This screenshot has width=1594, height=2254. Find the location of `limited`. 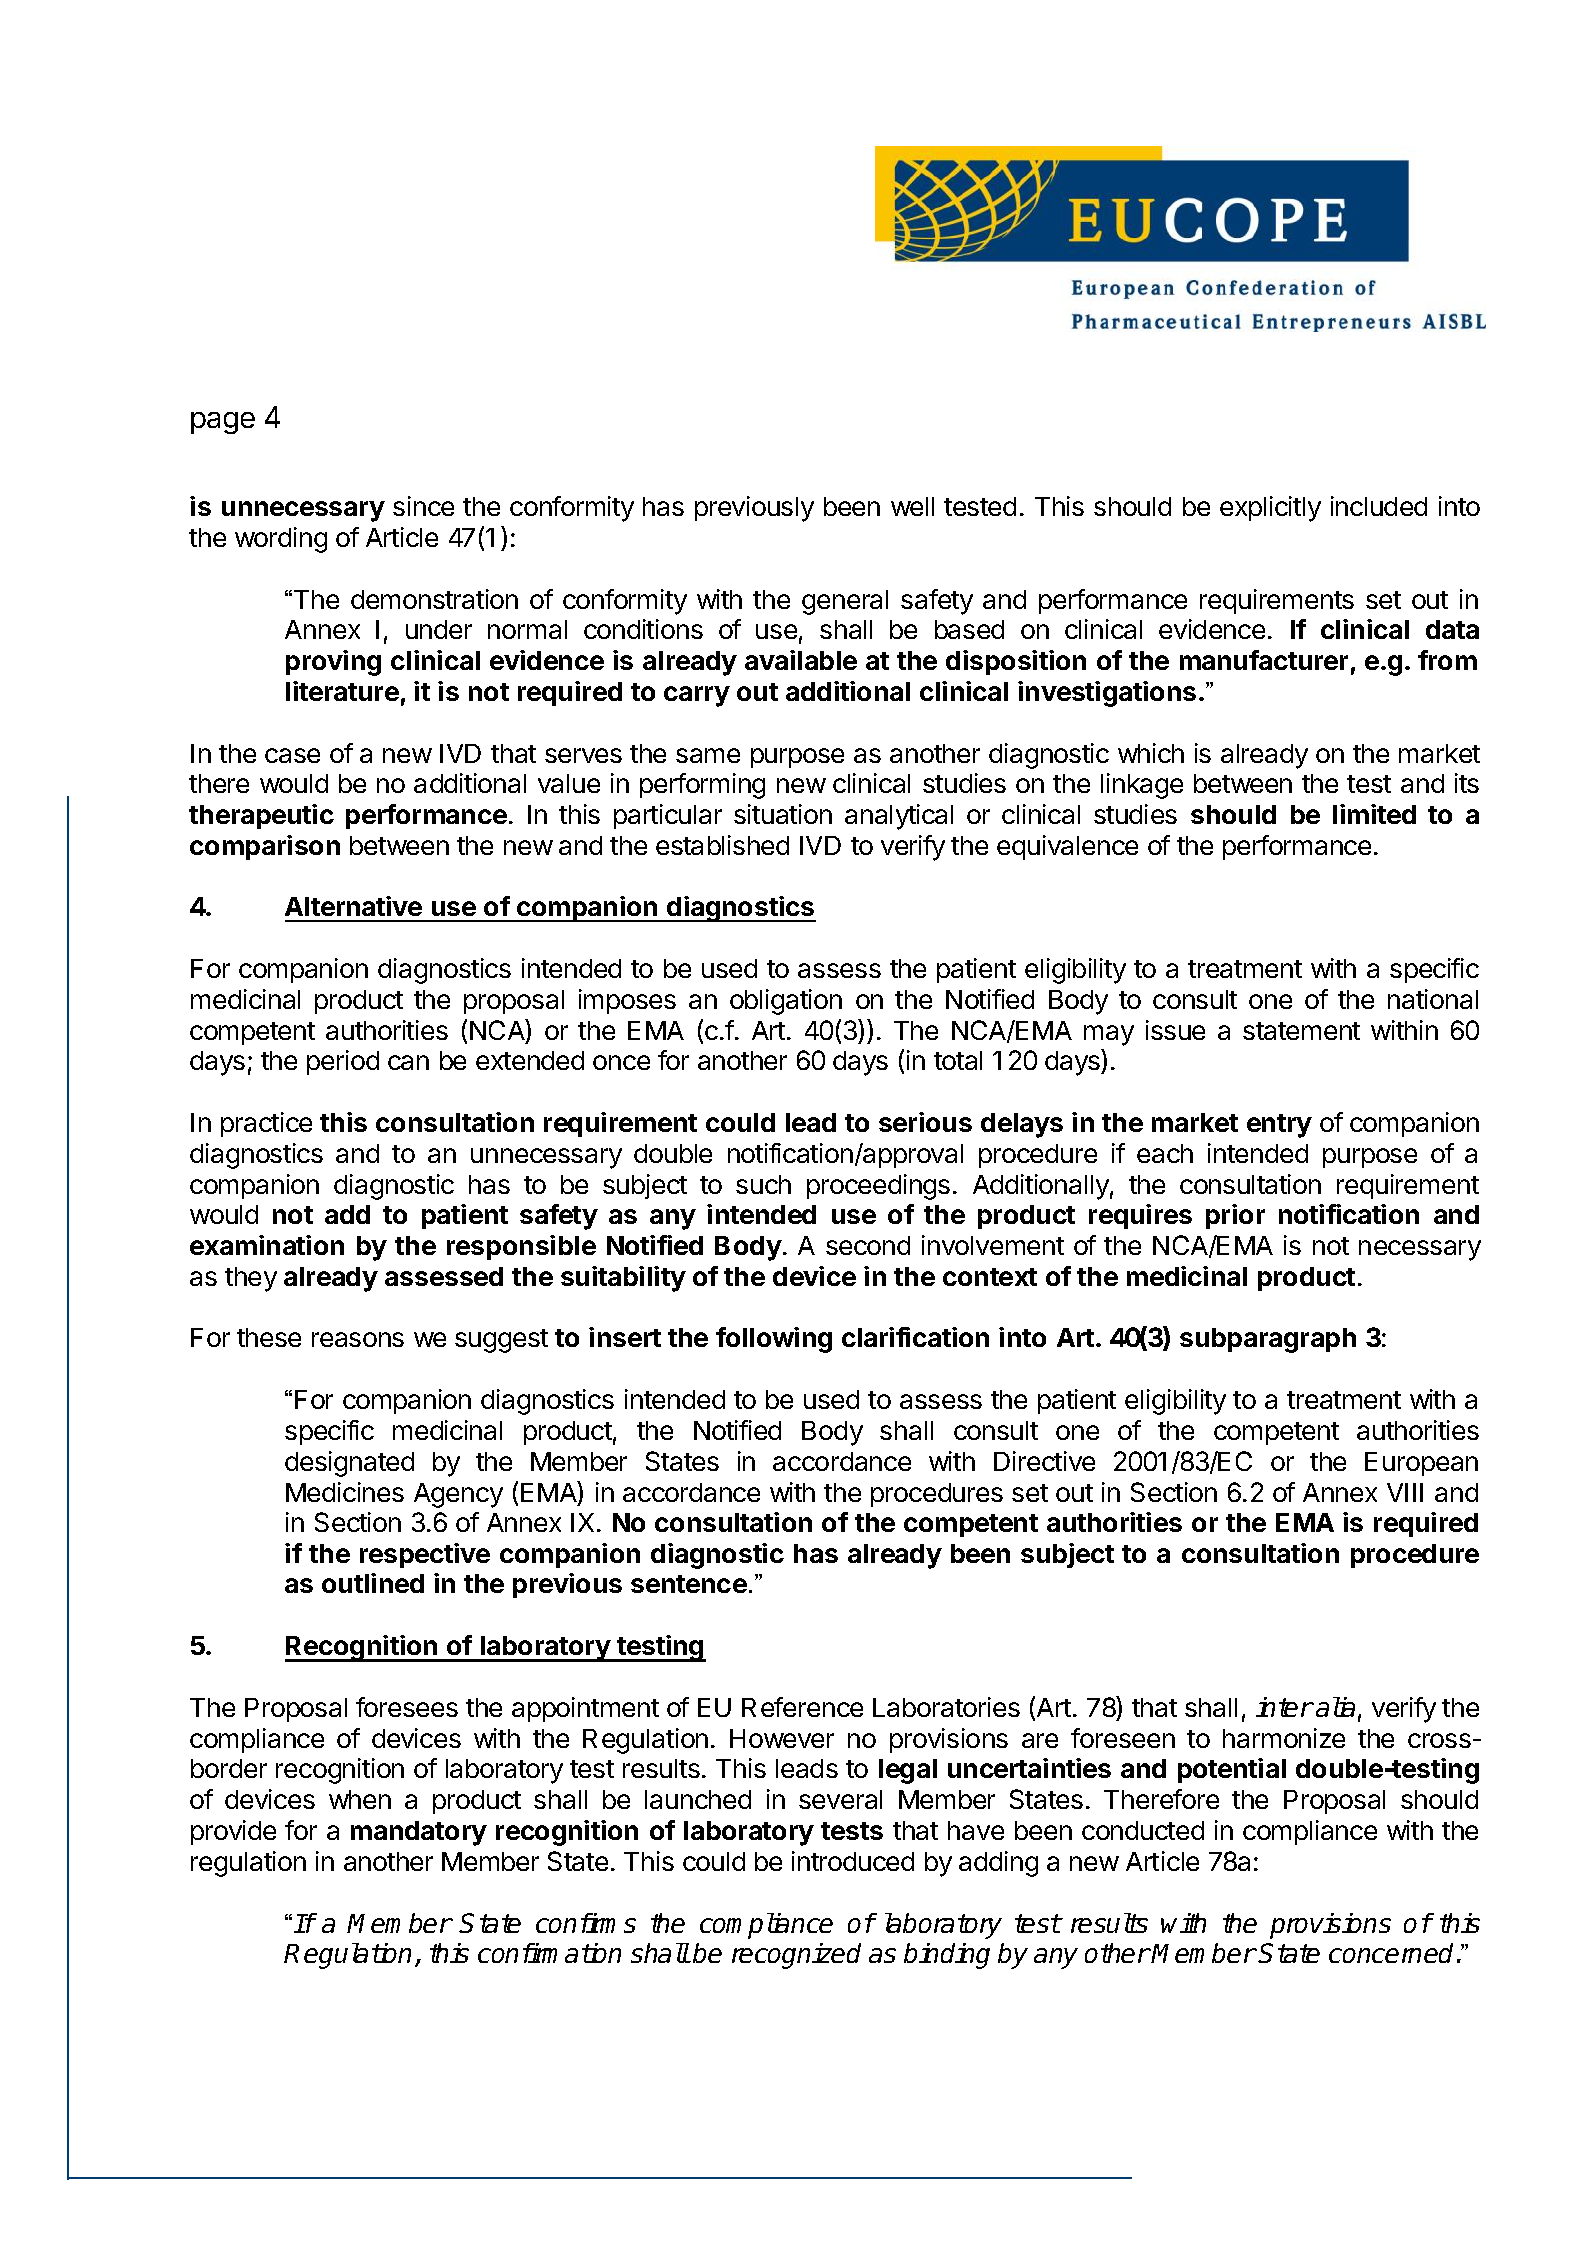

limited is located at coordinates (1374, 814).
